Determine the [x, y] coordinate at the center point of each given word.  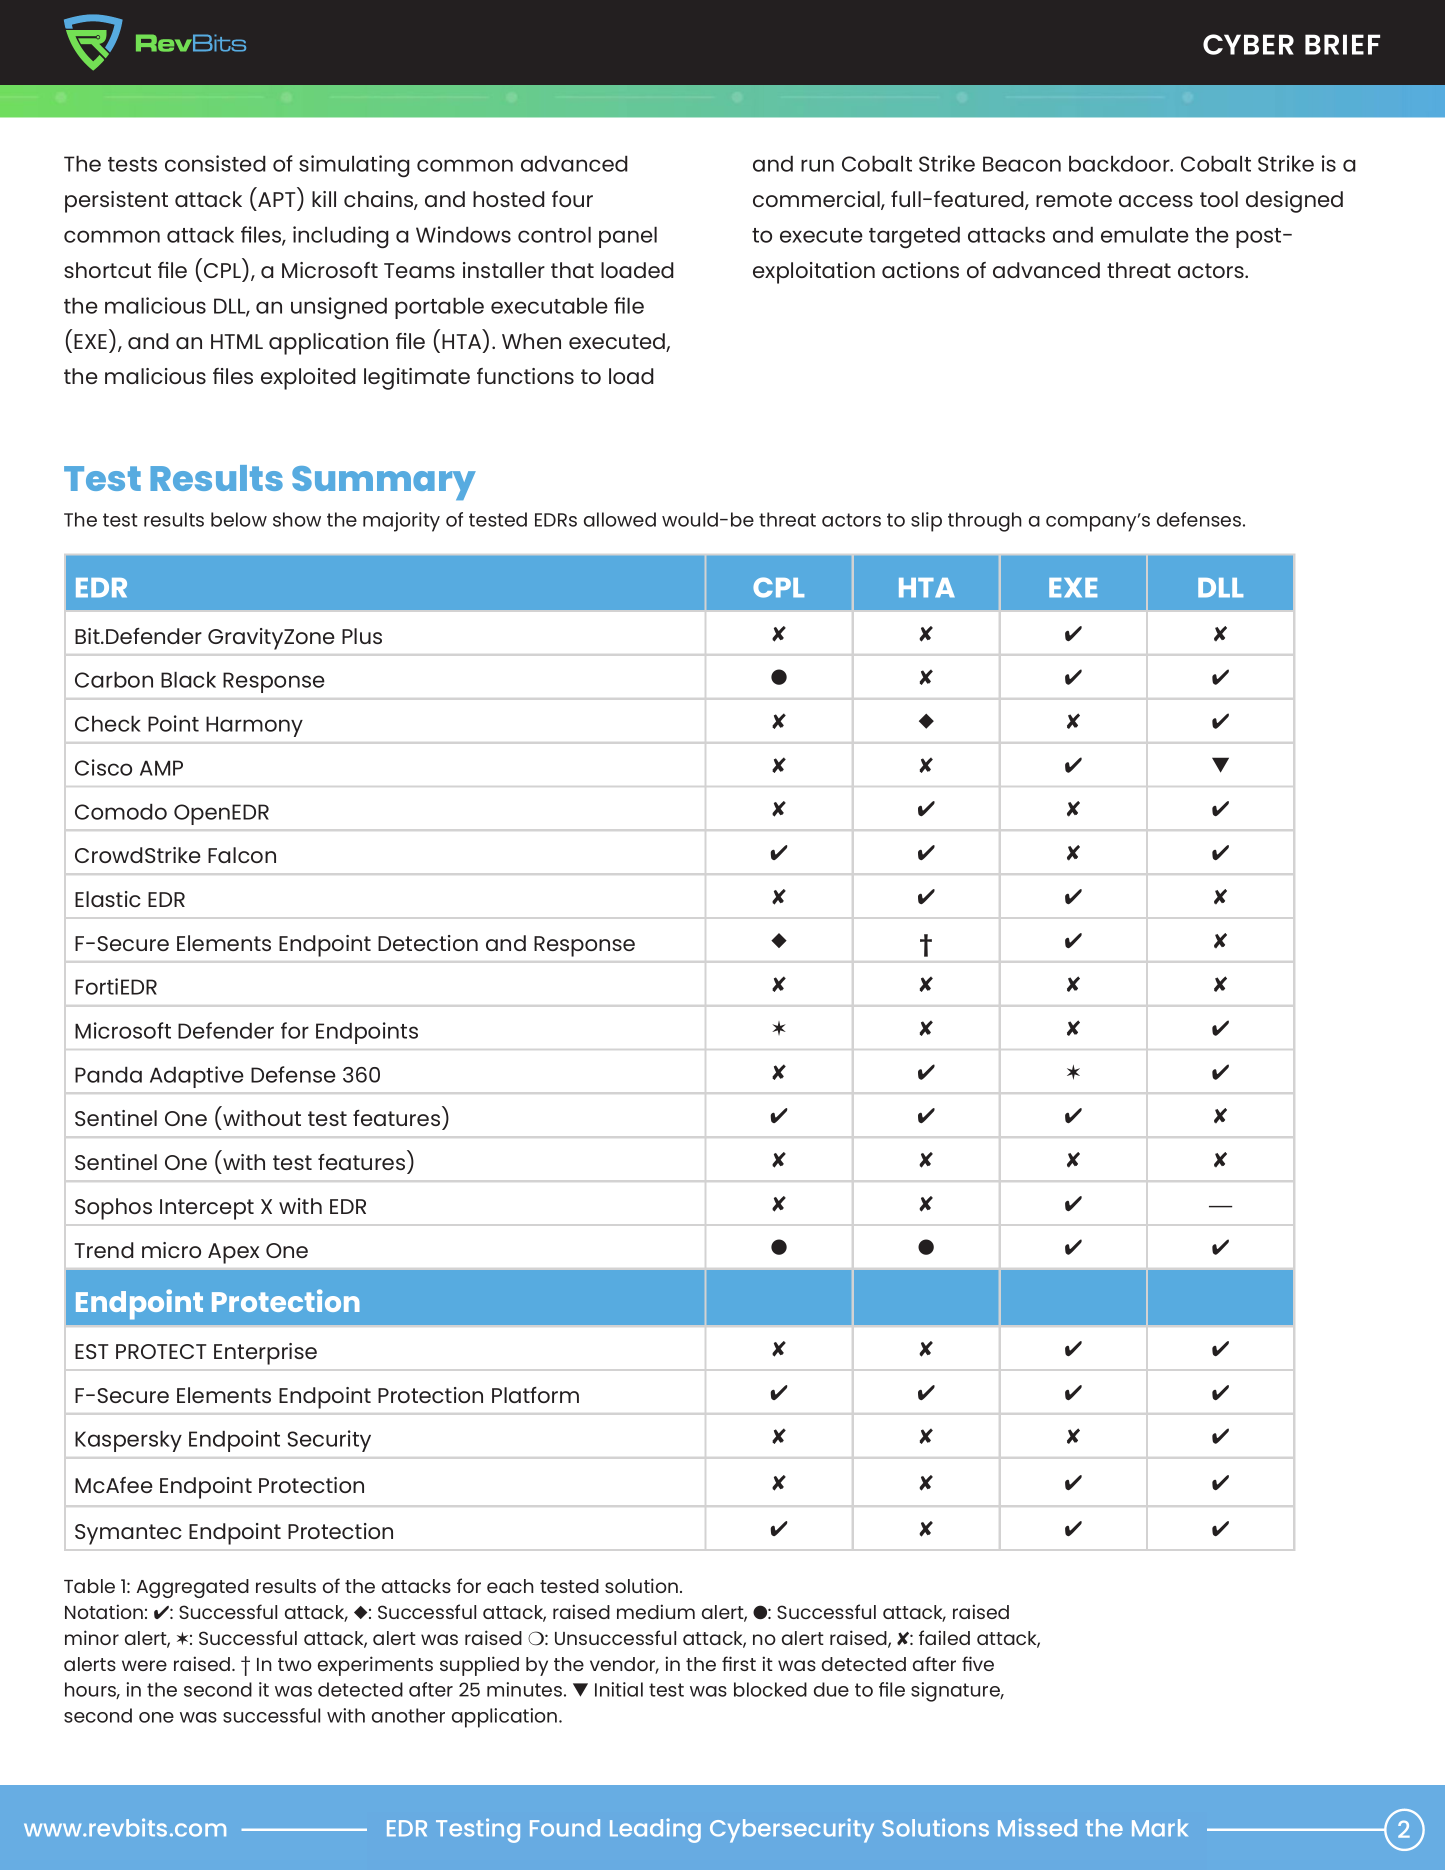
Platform [535, 1395]
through [985, 522]
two [295, 1664]
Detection [428, 943]
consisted [215, 163]
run [817, 165]
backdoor [1120, 163]
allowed [620, 519]
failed [944, 1637]
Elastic [108, 899]
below [239, 519]
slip [926, 522]
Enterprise [265, 1354]
